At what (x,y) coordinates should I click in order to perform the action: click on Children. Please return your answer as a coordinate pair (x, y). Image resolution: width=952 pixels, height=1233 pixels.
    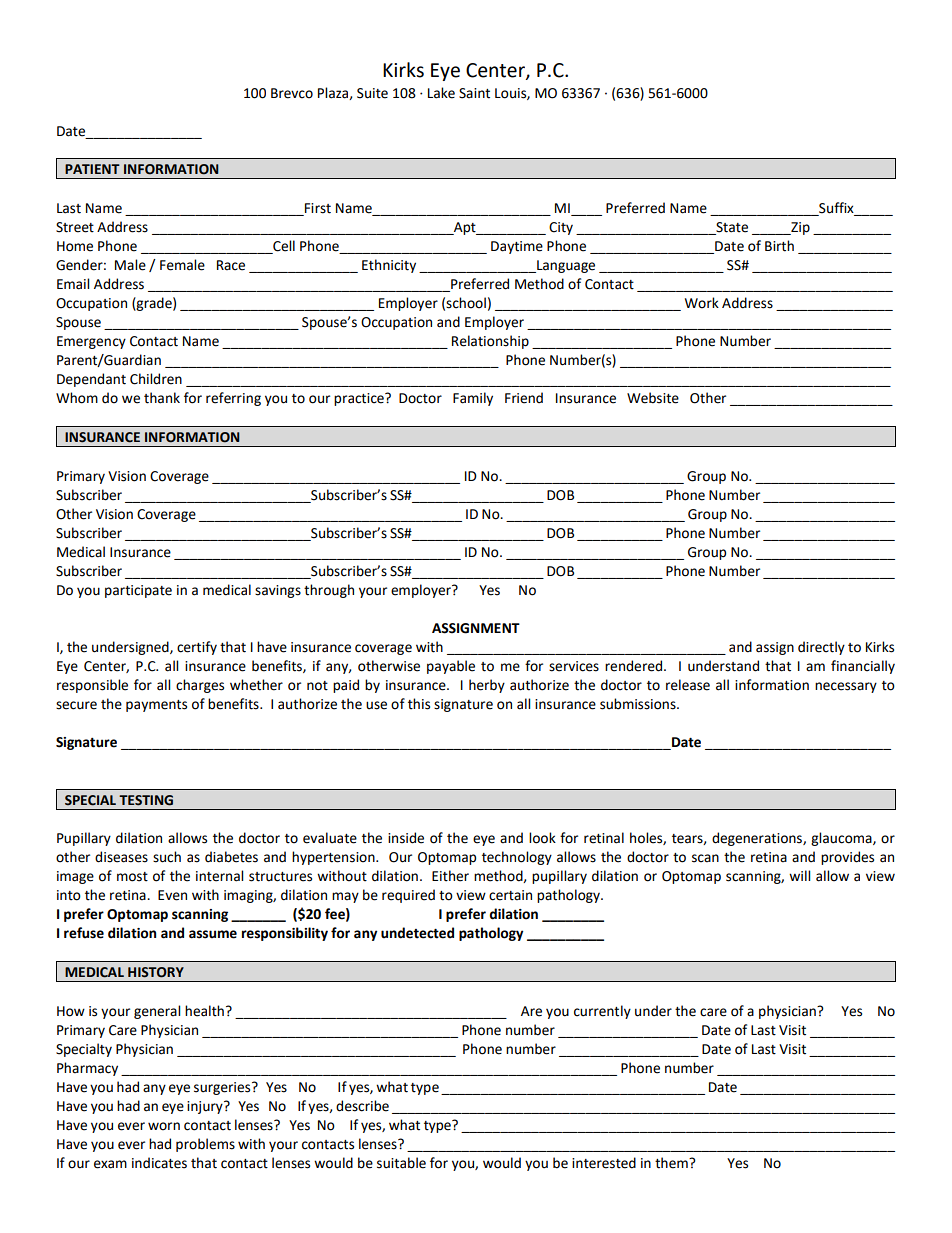
    Looking at the image, I should click on (156, 379).
